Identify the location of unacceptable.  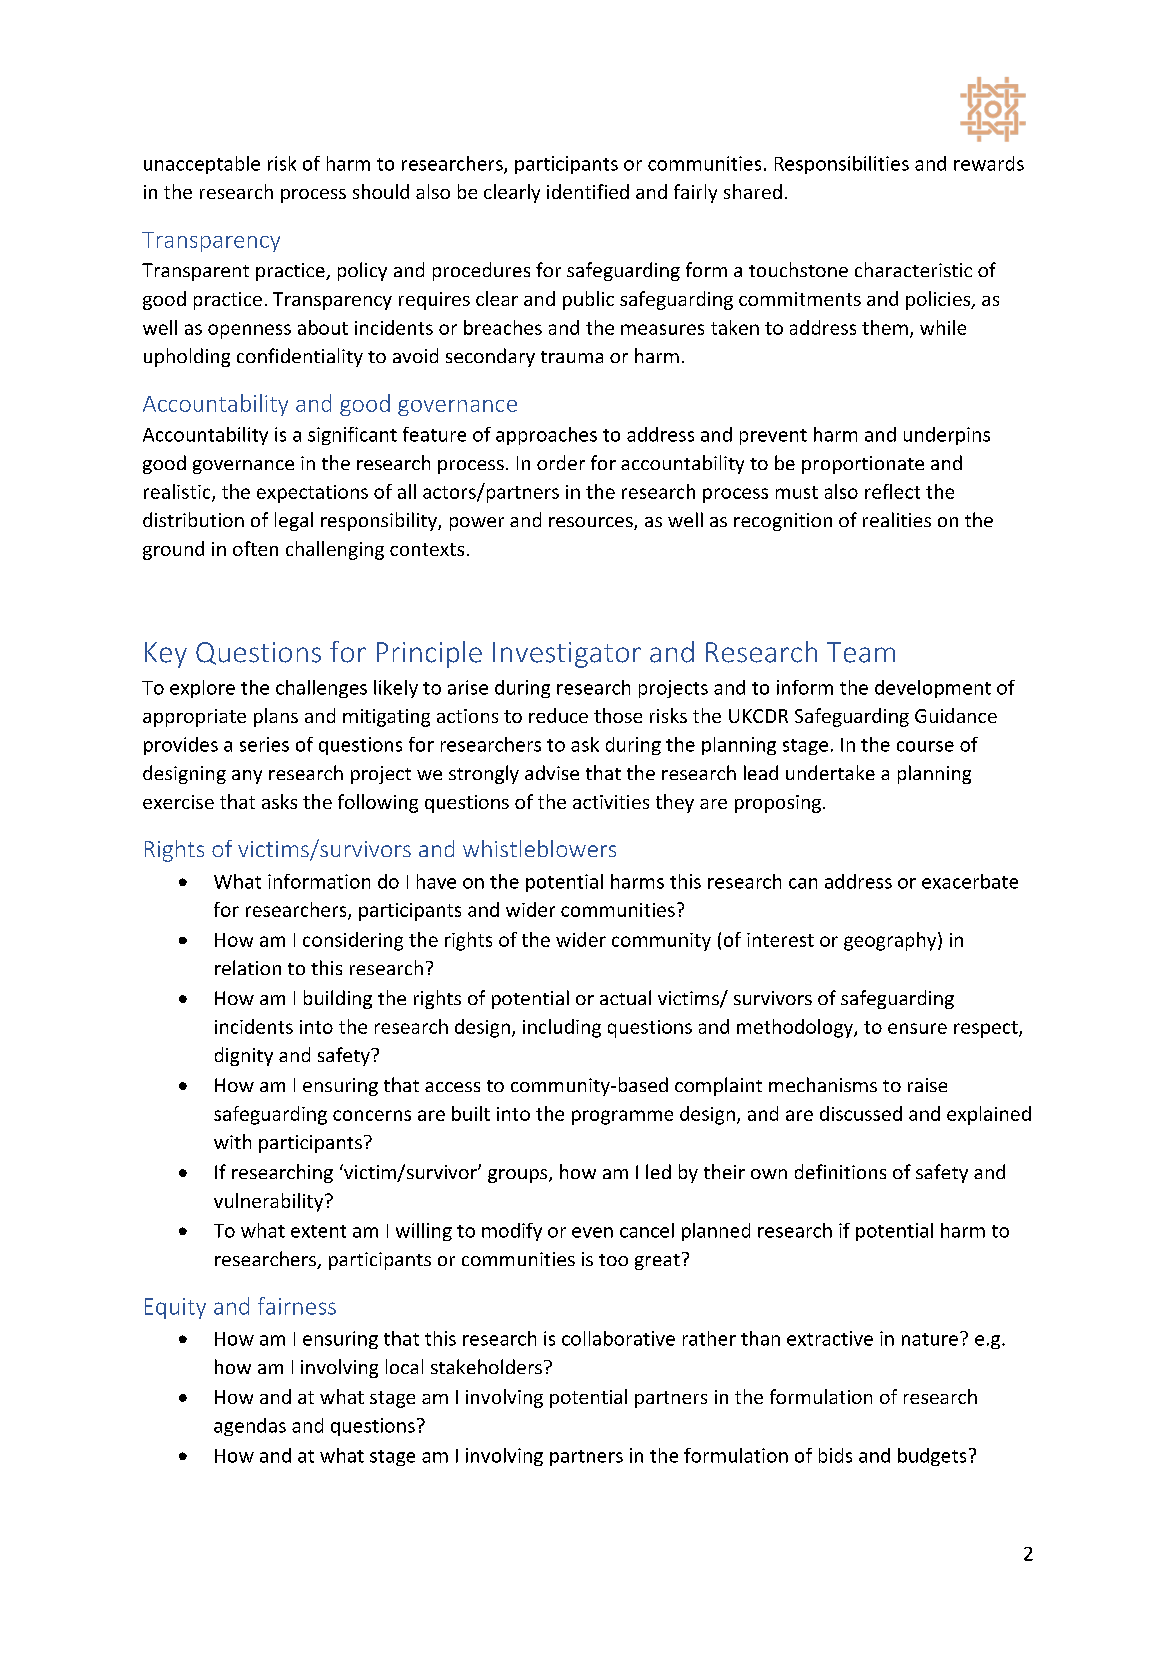
(202, 165).
